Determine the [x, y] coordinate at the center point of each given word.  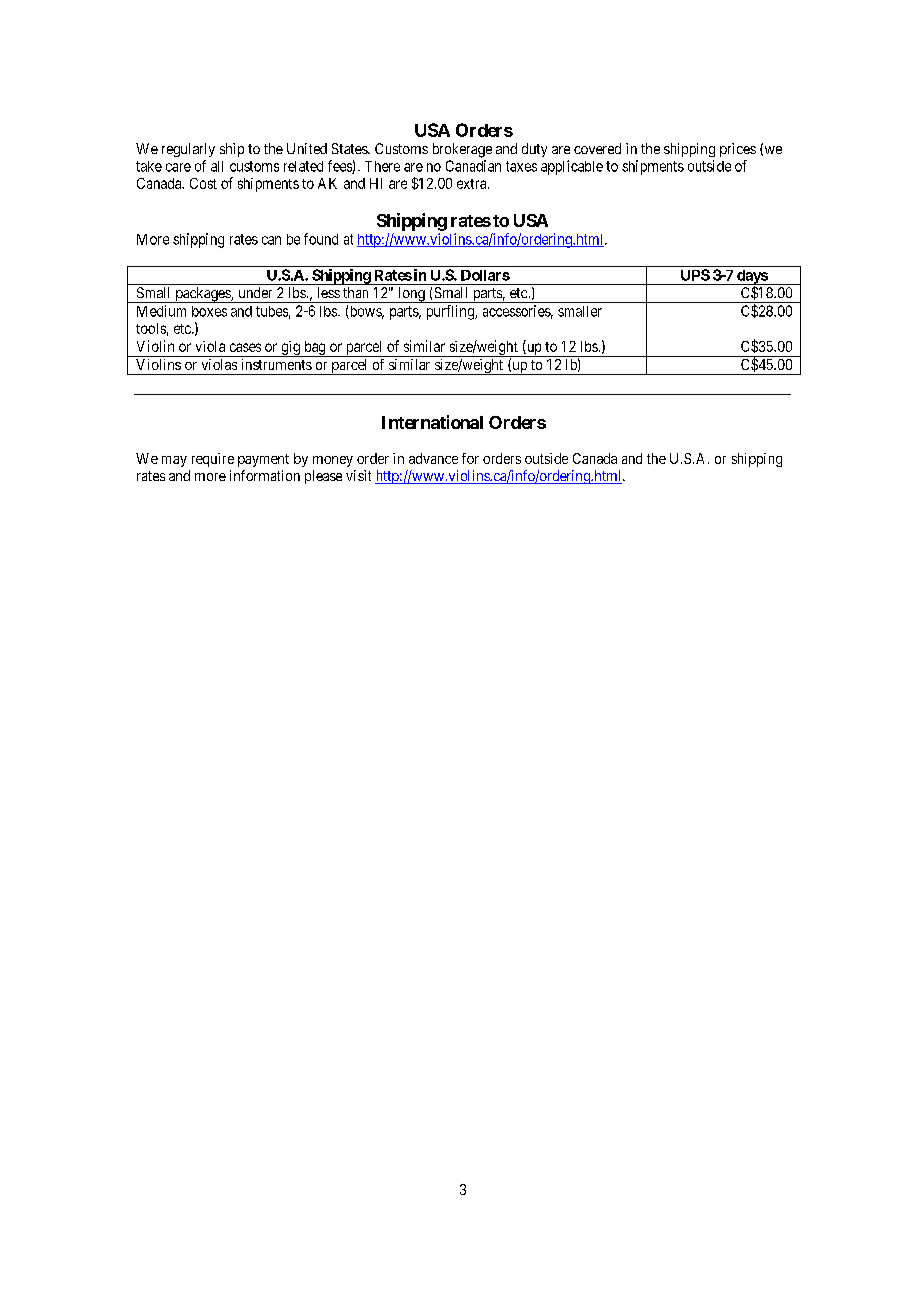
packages [202, 295]
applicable [572, 167]
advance [433, 458]
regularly [188, 150]
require [213, 460]
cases [245, 347]
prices [738, 150]
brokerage [462, 150]
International [432, 422]
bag [315, 349]
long [411, 295]
